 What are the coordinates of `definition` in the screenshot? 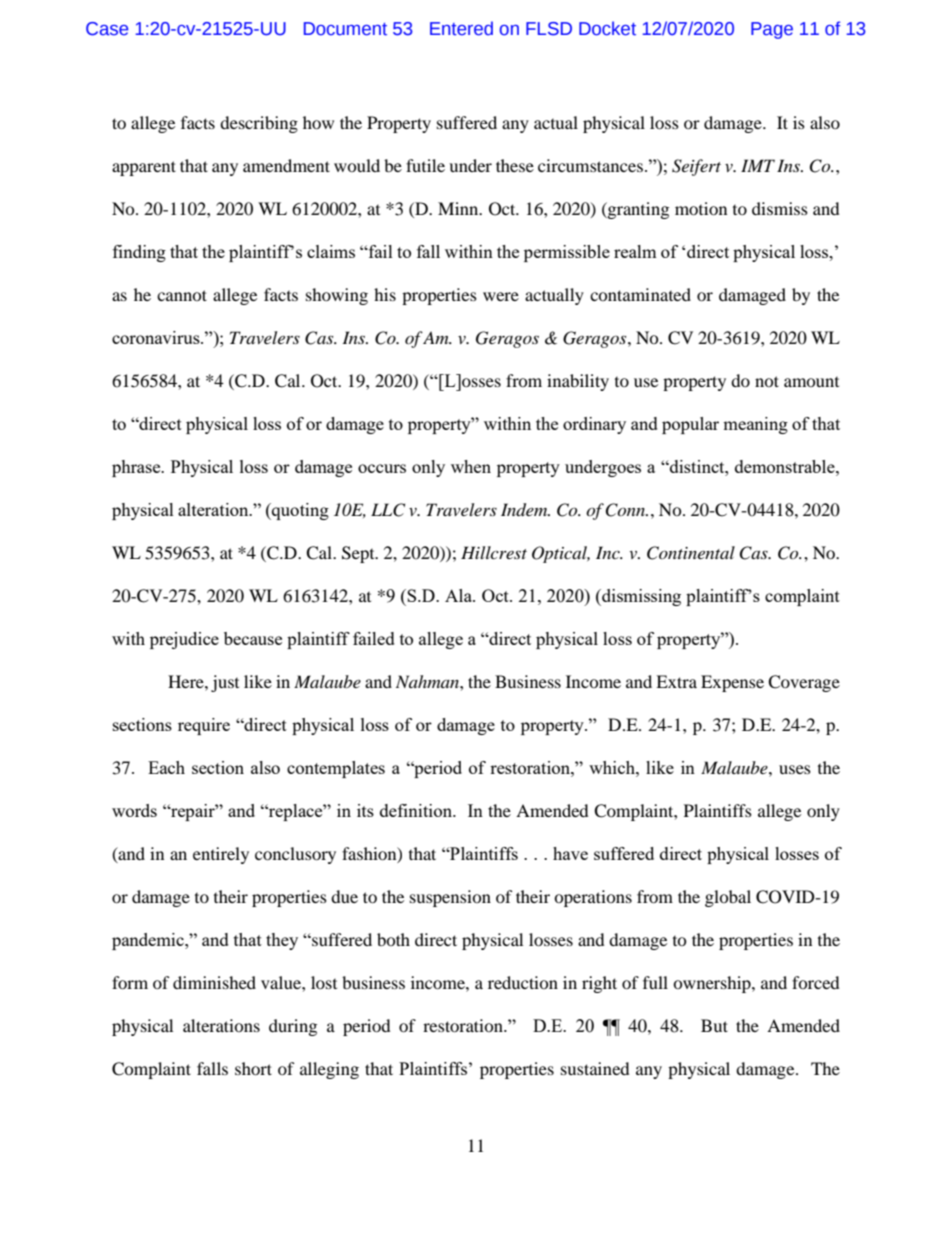 It's located at (417, 810).
